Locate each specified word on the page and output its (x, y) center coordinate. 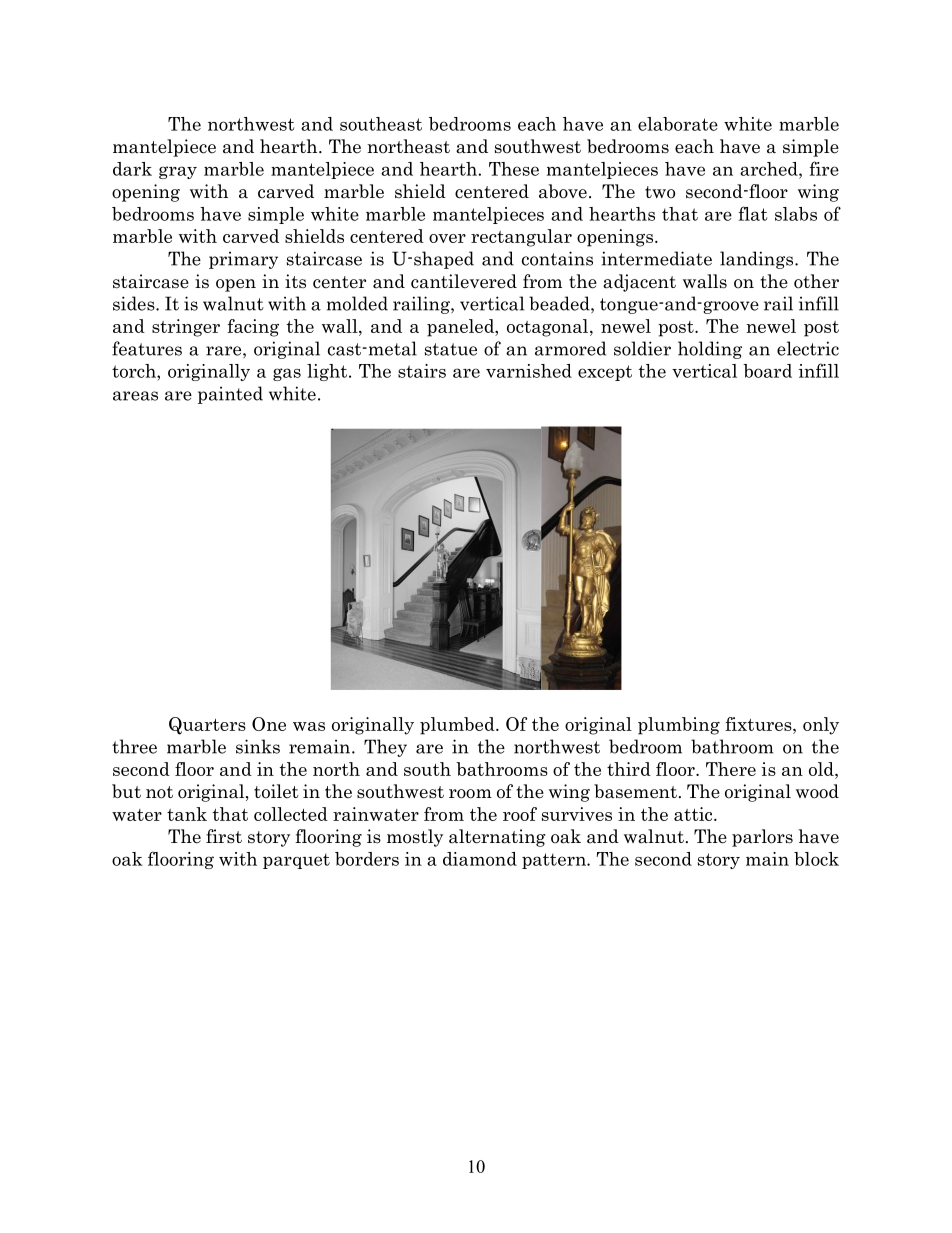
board (767, 371)
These (514, 169)
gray (178, 172)
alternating (497, 838)
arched (770, 169)
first (224, 836)
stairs (422, 371)
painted (230, 395)
